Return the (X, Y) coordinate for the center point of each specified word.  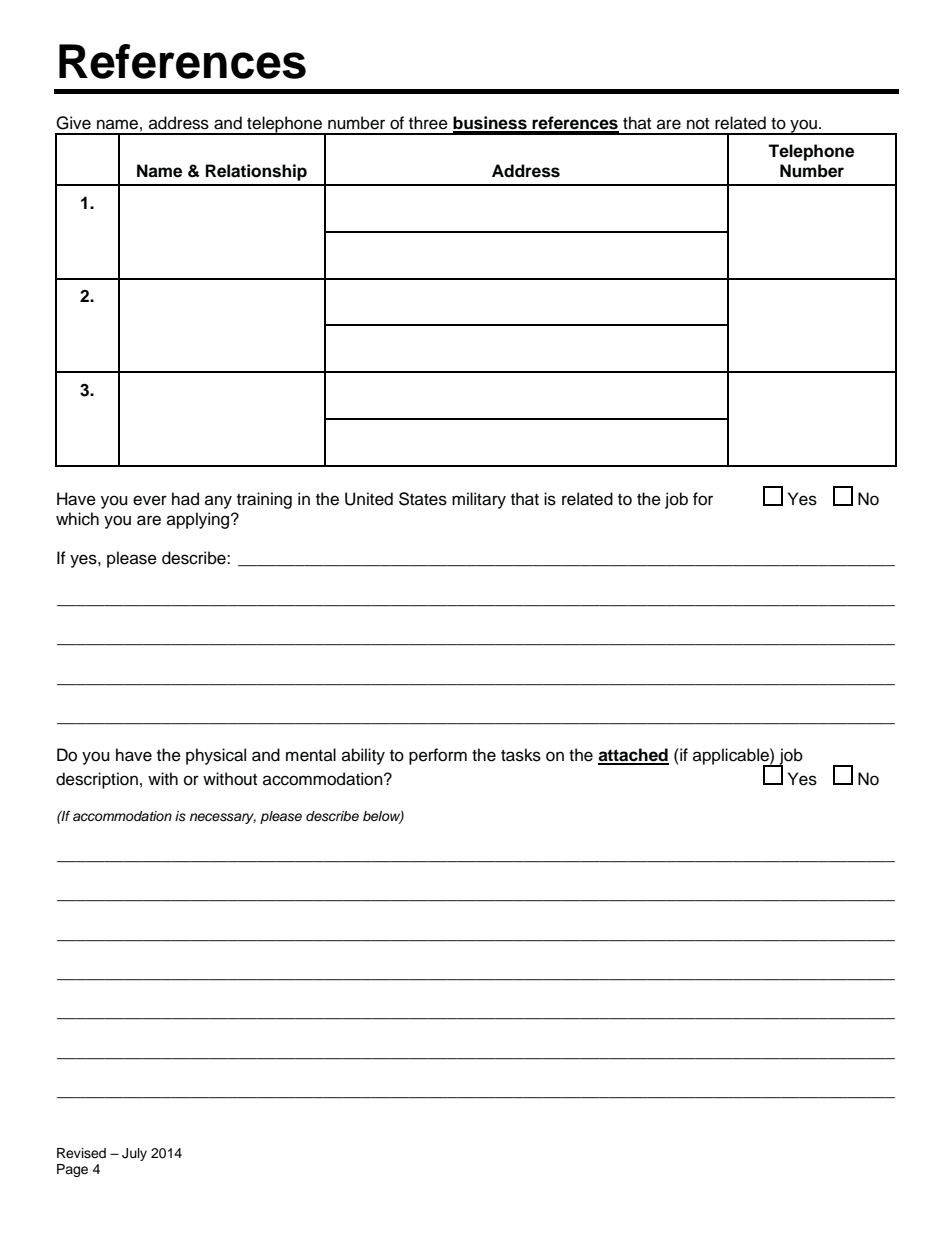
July (134, 1154)
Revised (81, 1153)
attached (633, 756)
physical (216, 756)
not (698, 124)
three (428, 123)
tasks (521, 755)
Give (73, 123)
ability (363, 756)
